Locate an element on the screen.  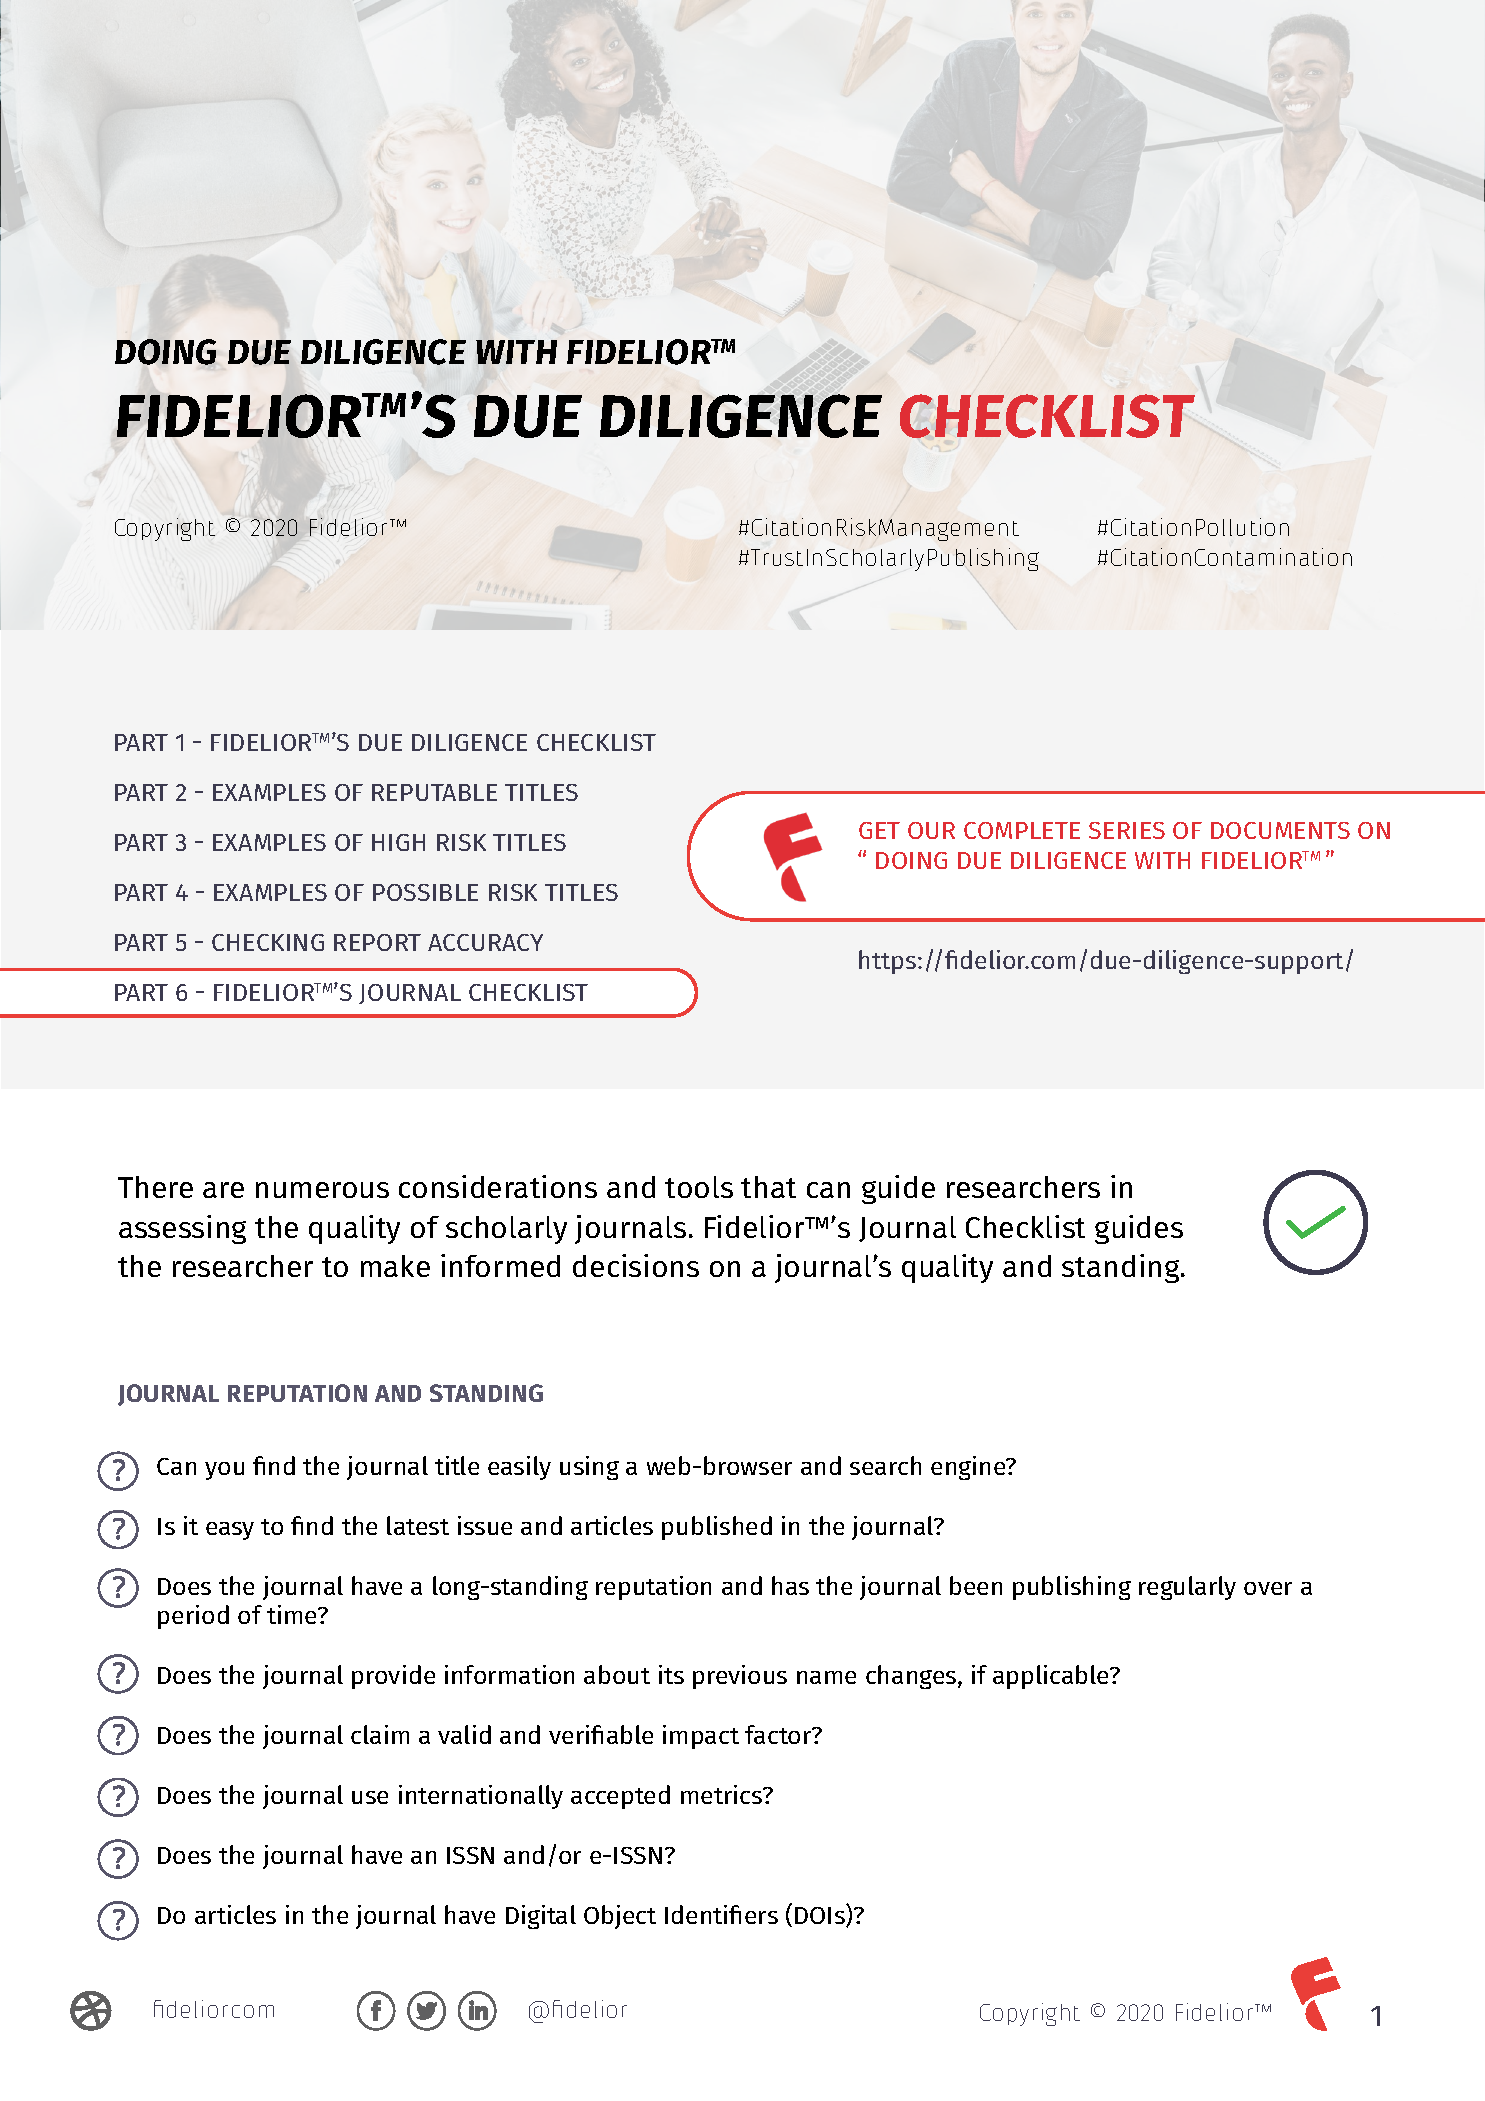
tools is located at coordinates (699, 1187).
